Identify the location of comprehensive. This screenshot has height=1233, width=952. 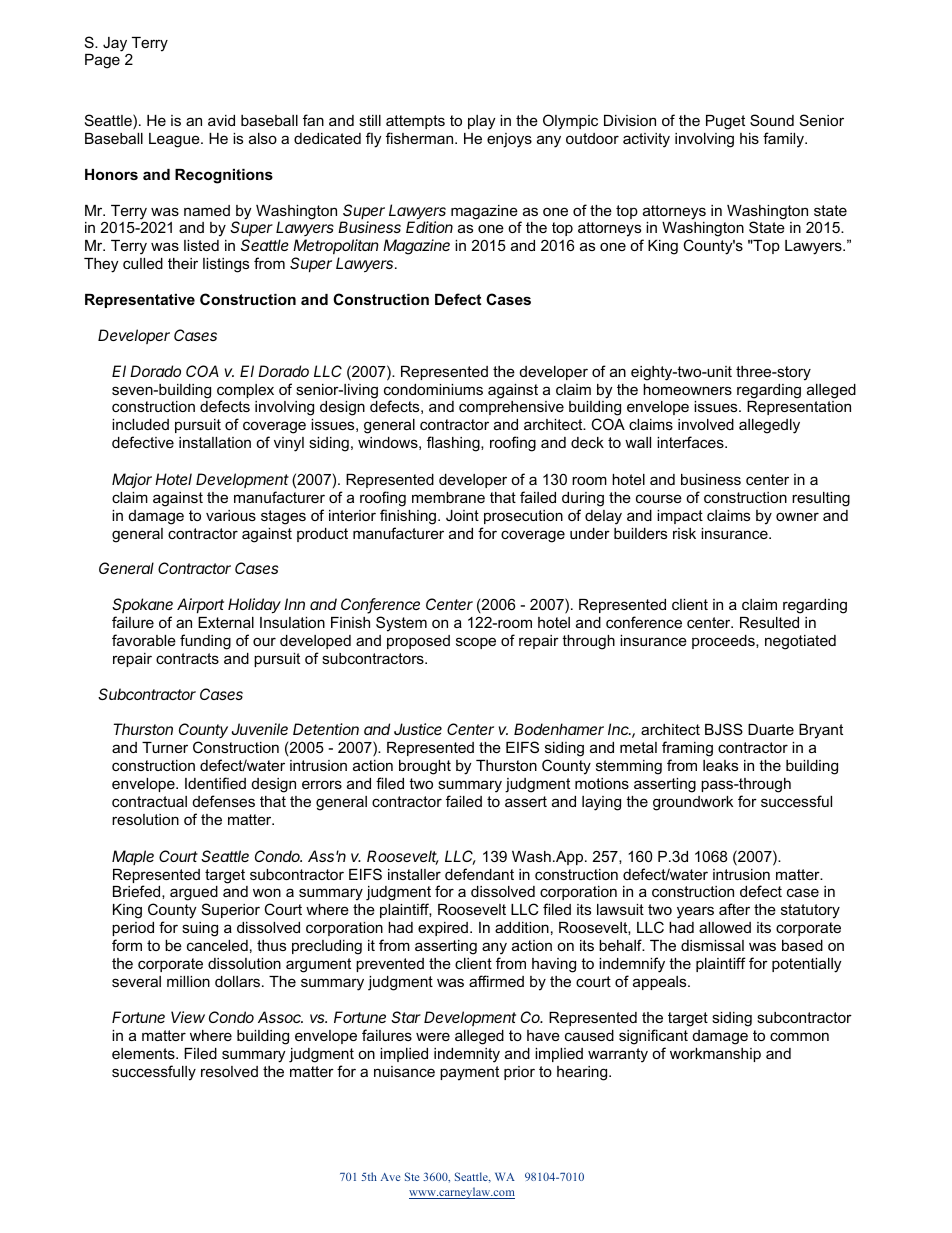
(511, 408).
